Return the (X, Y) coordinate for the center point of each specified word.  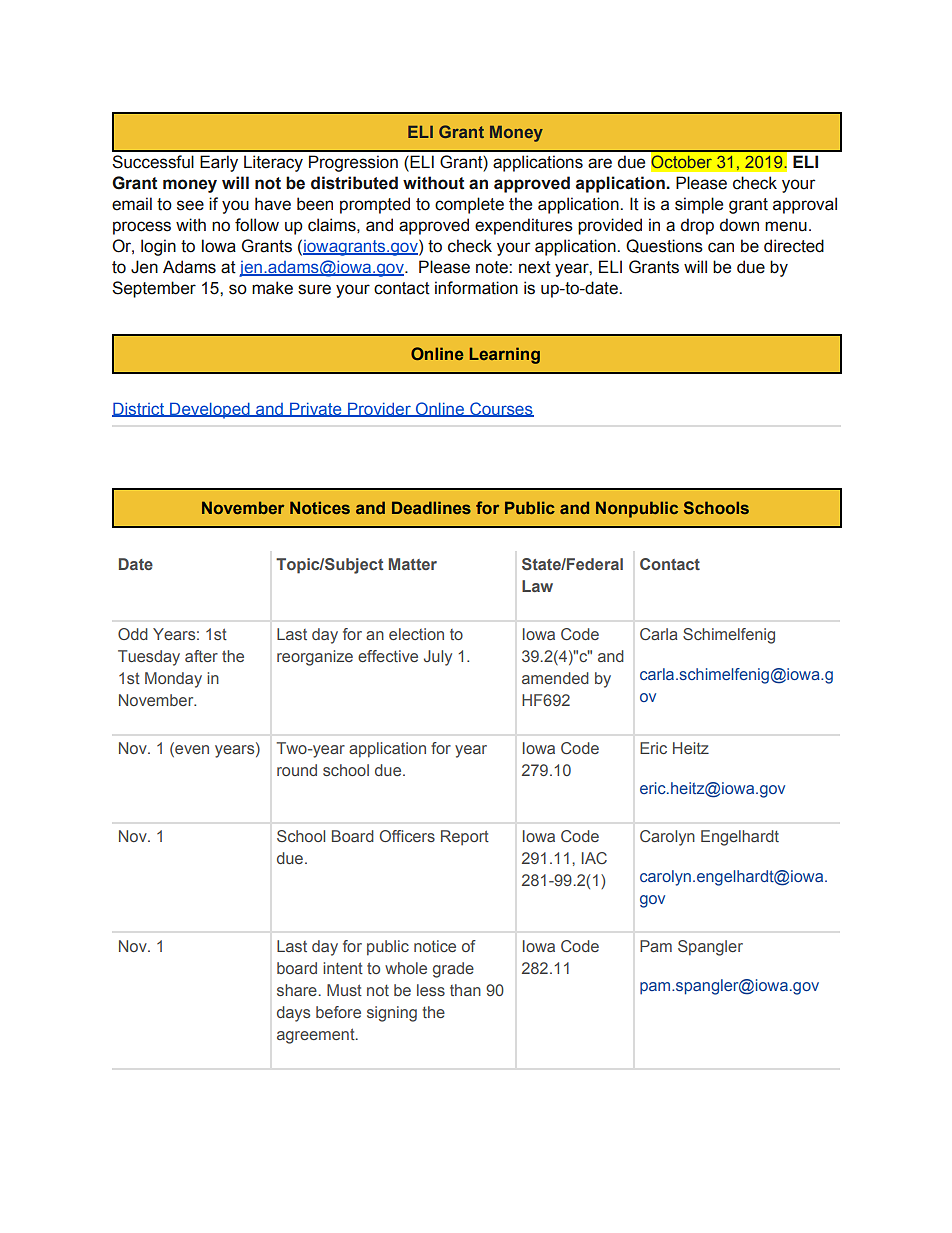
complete (469, 205)
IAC (594, 858)
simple (699, 205)
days (293, 1014)
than (465, 990)
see (190, 205)
